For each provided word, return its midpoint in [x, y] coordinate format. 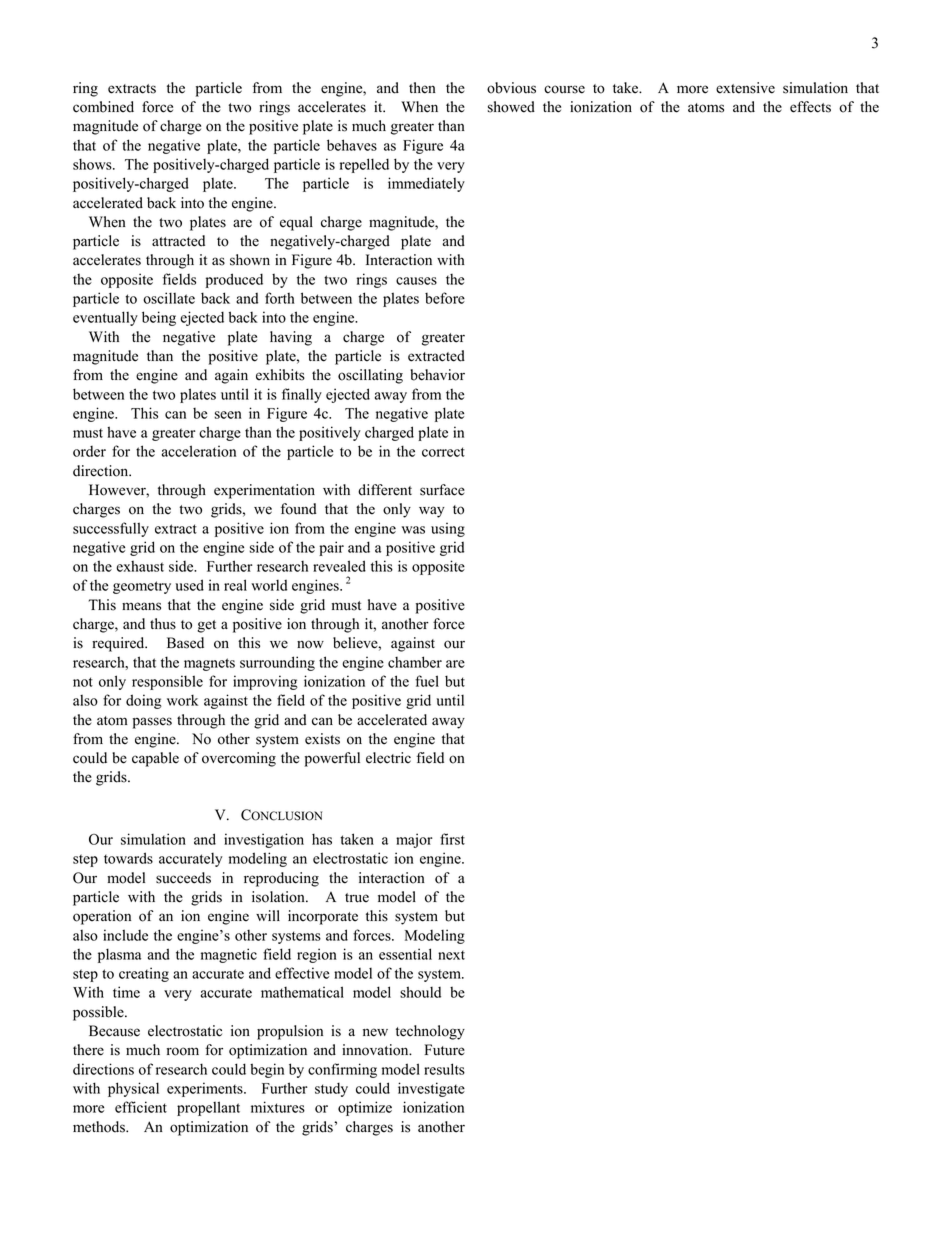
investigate [431, 1089]
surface [442, 490]
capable [155, 759]
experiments [206, 1089]
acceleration [199, 451]
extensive [745, 88]
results [444, 1069]
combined [103, 107]
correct [443, 452]
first [452, 839]
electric [388, 758]
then [422, 88]
